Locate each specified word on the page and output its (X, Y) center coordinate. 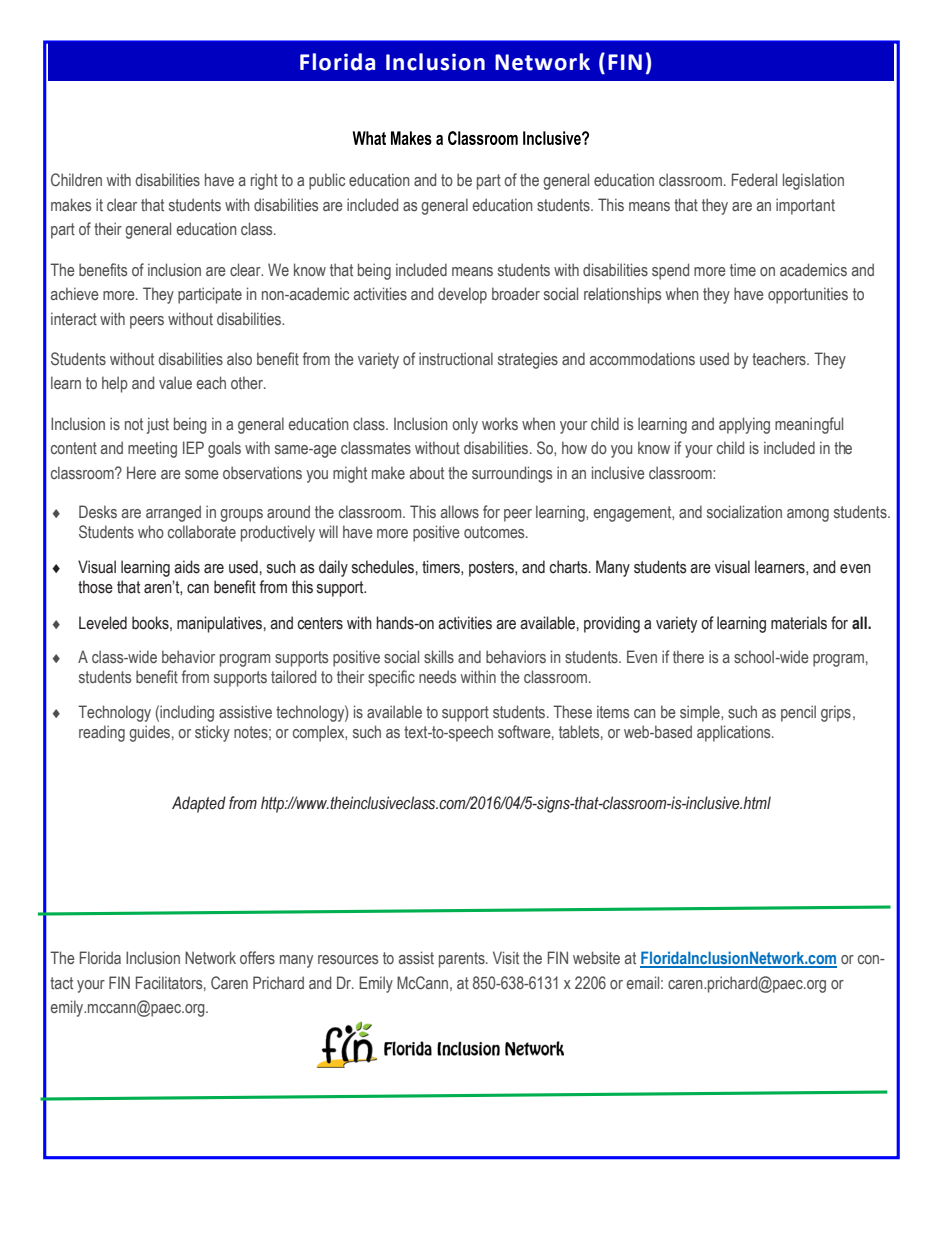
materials (799, 623)
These (572, 711)
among (808, 515)
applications (735, 733)
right (264, 181)
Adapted (199, 804)
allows (460, 511)
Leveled (103, 623)
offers (257, 957)
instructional (456, 358)
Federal (754, 179)
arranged (173, 513)
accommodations (642, 358)
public (327, 181)
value (175, 382)
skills (439, 656)
